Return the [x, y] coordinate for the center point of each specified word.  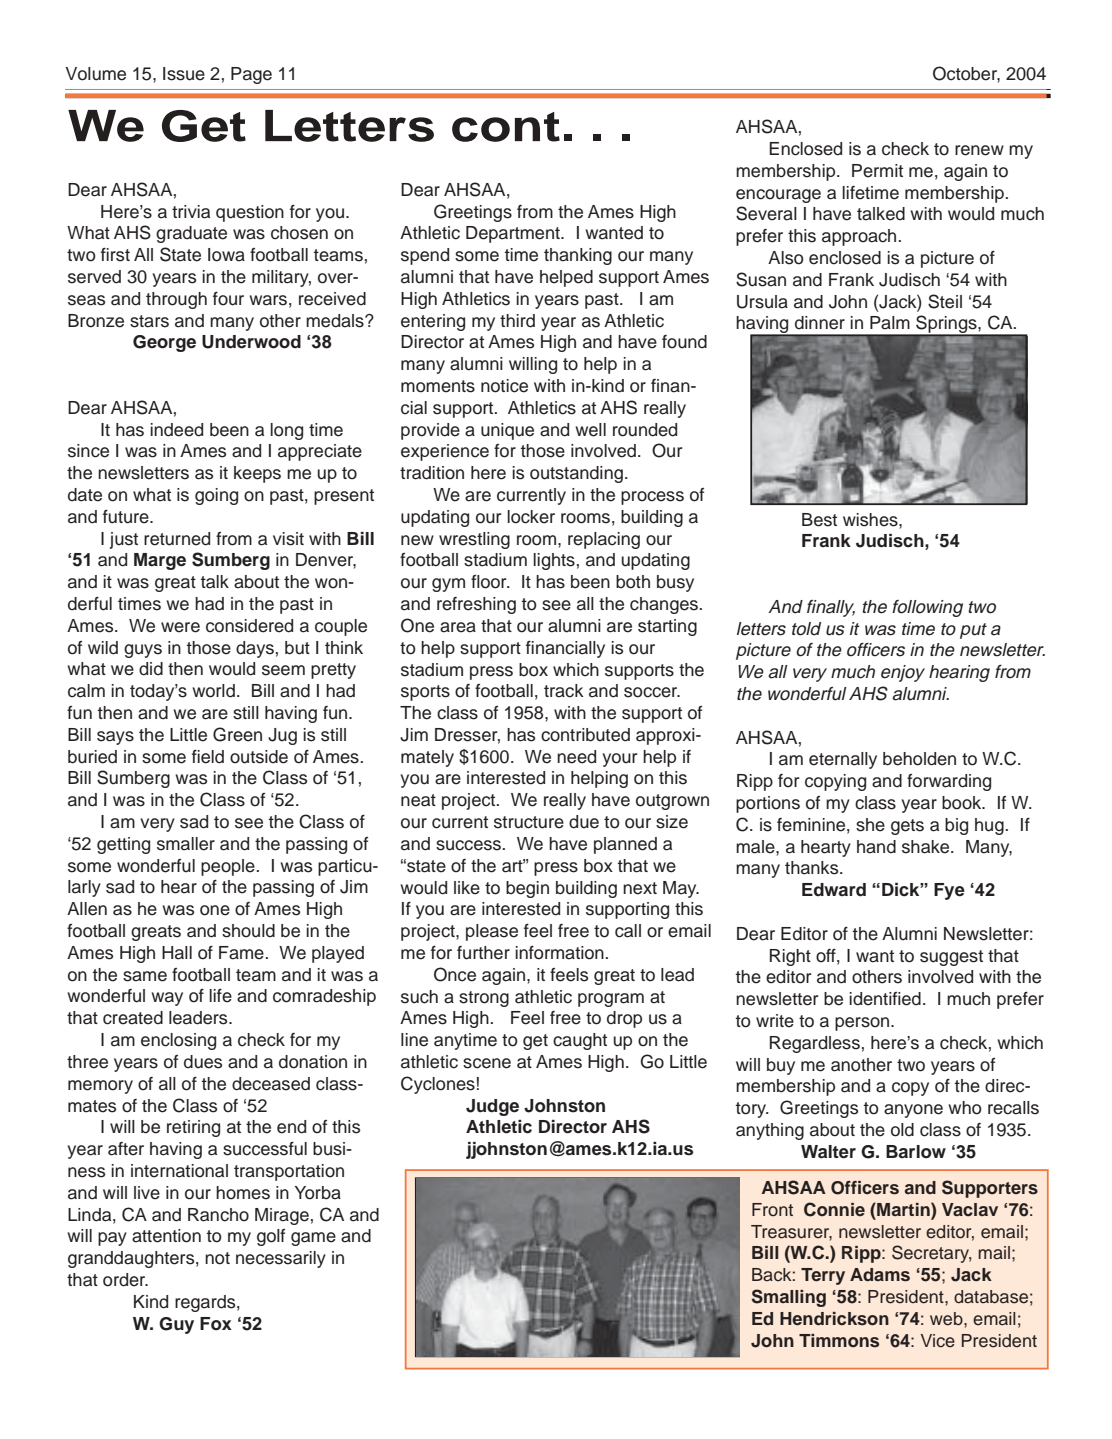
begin [527, 889]
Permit [877, 171]
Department [514, 234]
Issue [184, 74]
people [228, 867]
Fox [216, 1324]
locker [531, 517]
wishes [871, 520]
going [216, 496]
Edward [834, 890]
